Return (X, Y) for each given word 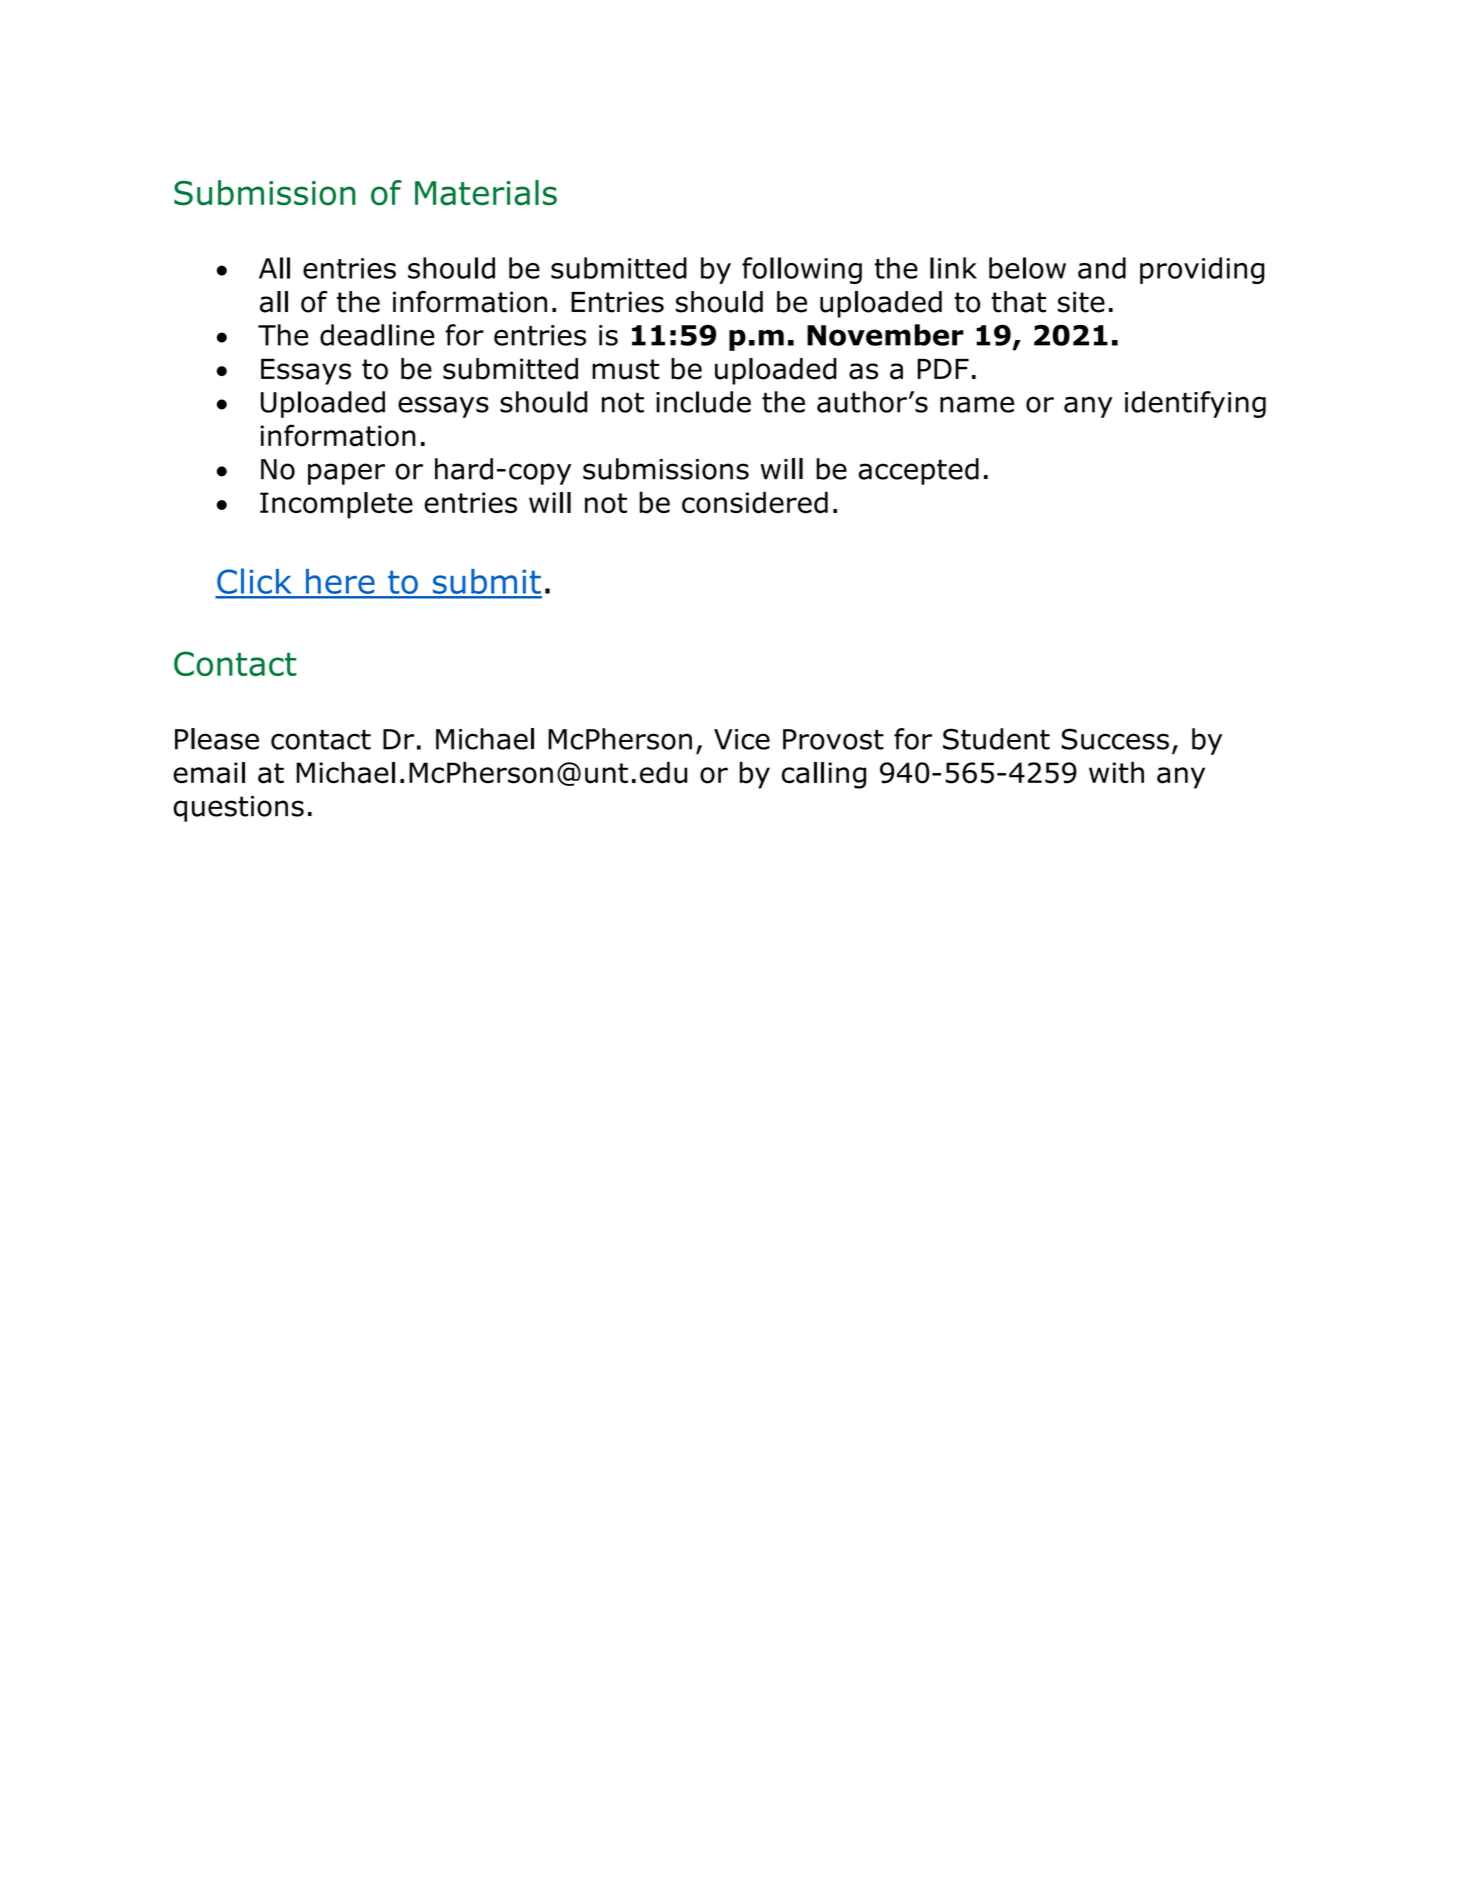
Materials (486, 193)
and (1102, 268)
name (977, 404)
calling (824, 775)
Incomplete (336, 505)
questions (238, 809)
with (1116, 772)
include (703, 402)
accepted (918, 471)
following (802, 270)
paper (346, 474)
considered (755, 502)
